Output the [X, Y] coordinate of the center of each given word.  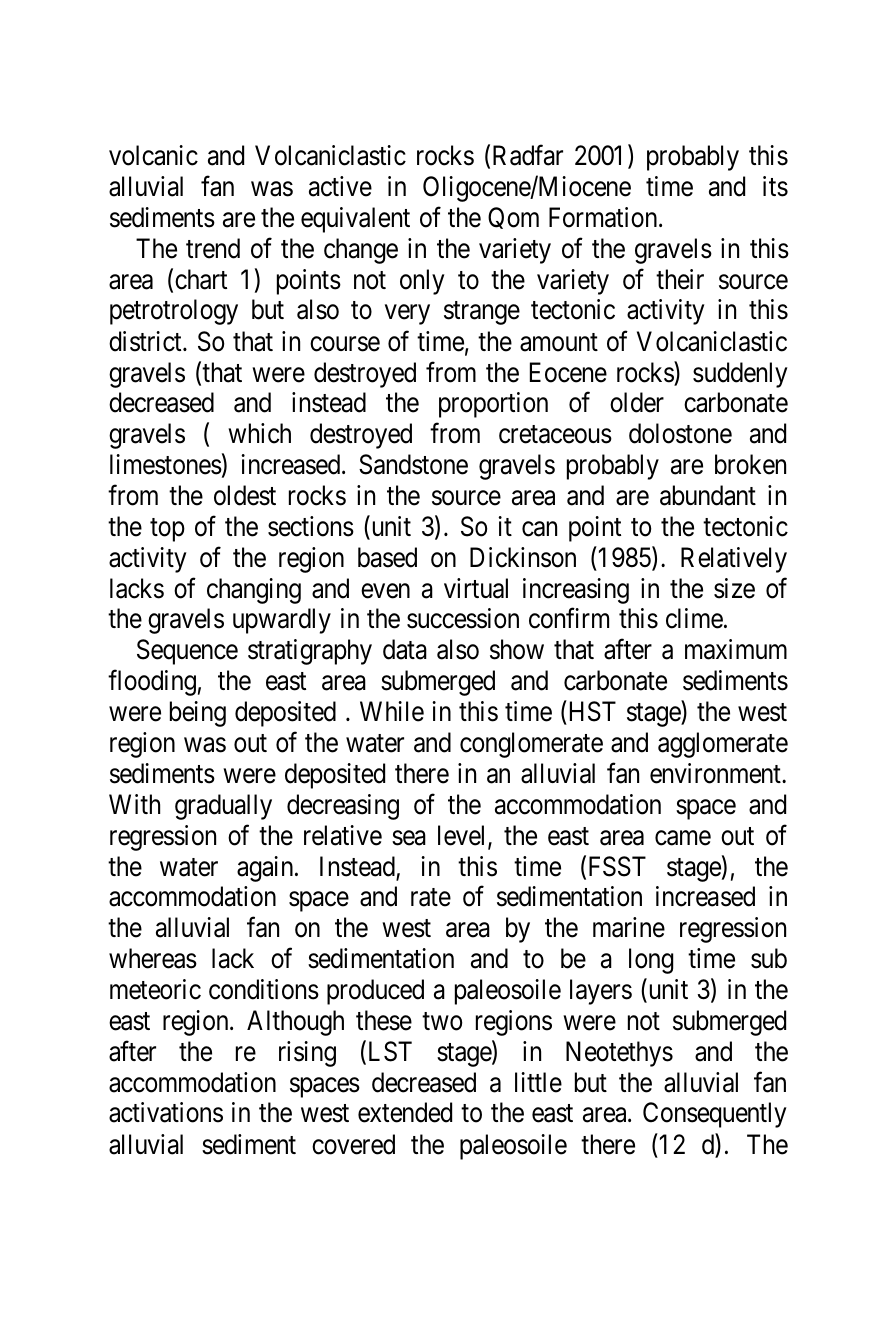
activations [166, 1112]
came [683, 838]
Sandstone [413, 464]
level [463, 836]
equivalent [355, 220]
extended [405, 1112]
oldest [245, 495]
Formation [604, 217]
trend [213, 248]
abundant [708, 495]
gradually [223, 807]
